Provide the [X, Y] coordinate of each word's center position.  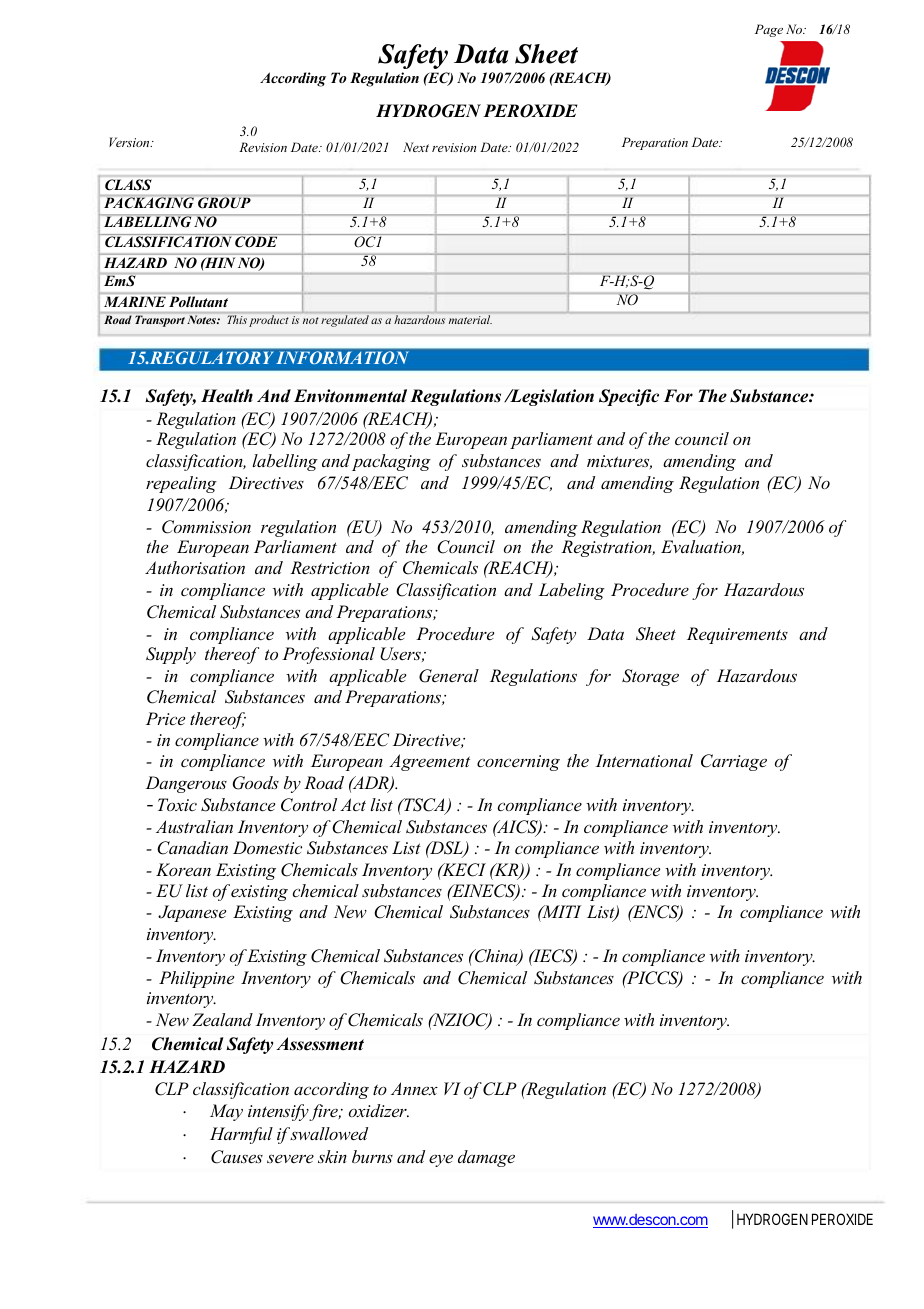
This [237, 319]
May [226, 1112]
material [470, 319]
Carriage [734, 762]
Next [416, 147]
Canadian [192, 848]
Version [130, 142]
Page [769, 30]
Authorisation [195, 567]
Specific [629, 397]
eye [441, 1161]
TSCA [424, 806]
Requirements [737, 635]
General [449, 676]
